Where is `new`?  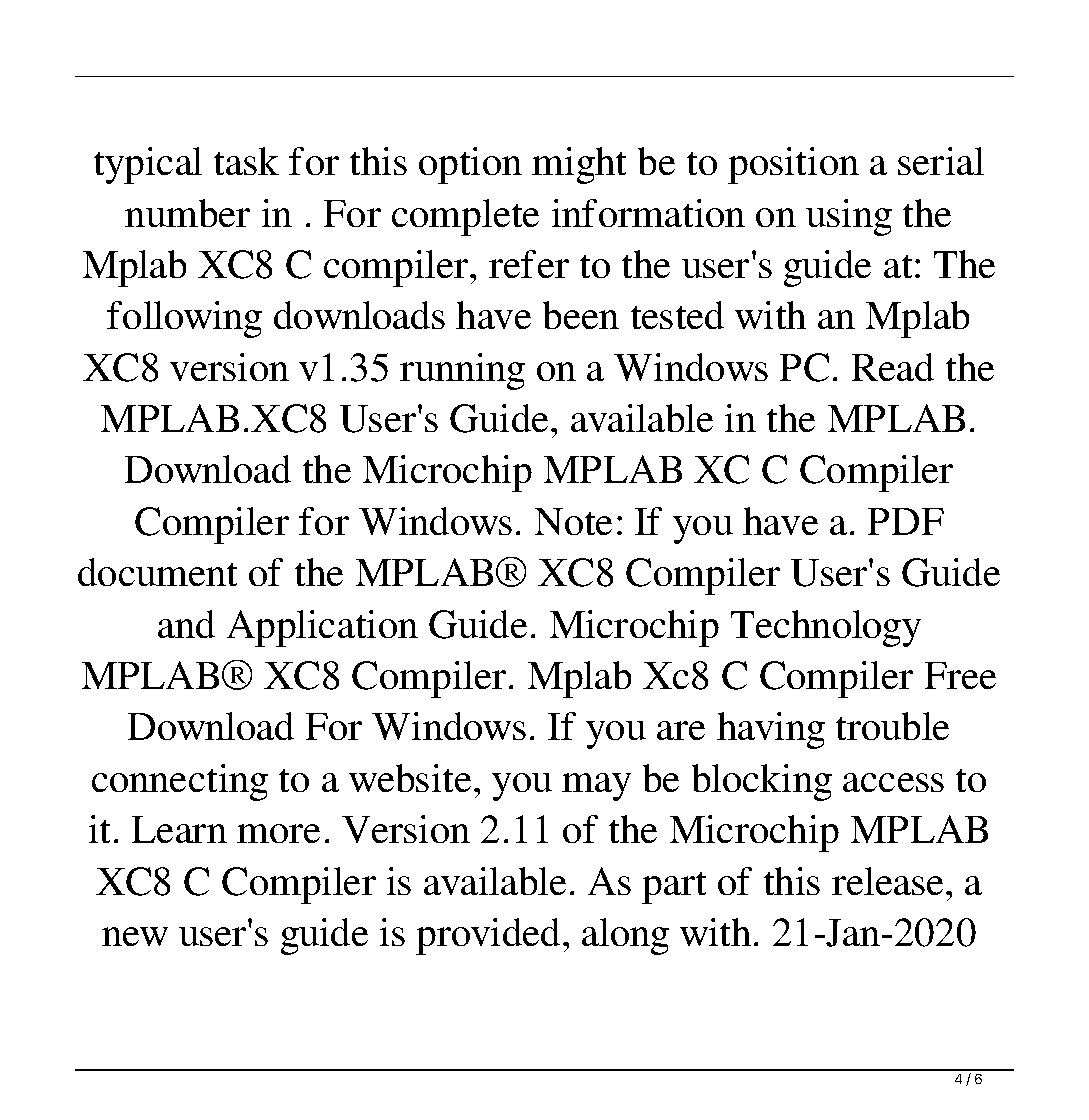 new is located at coordinates (135, 936).
